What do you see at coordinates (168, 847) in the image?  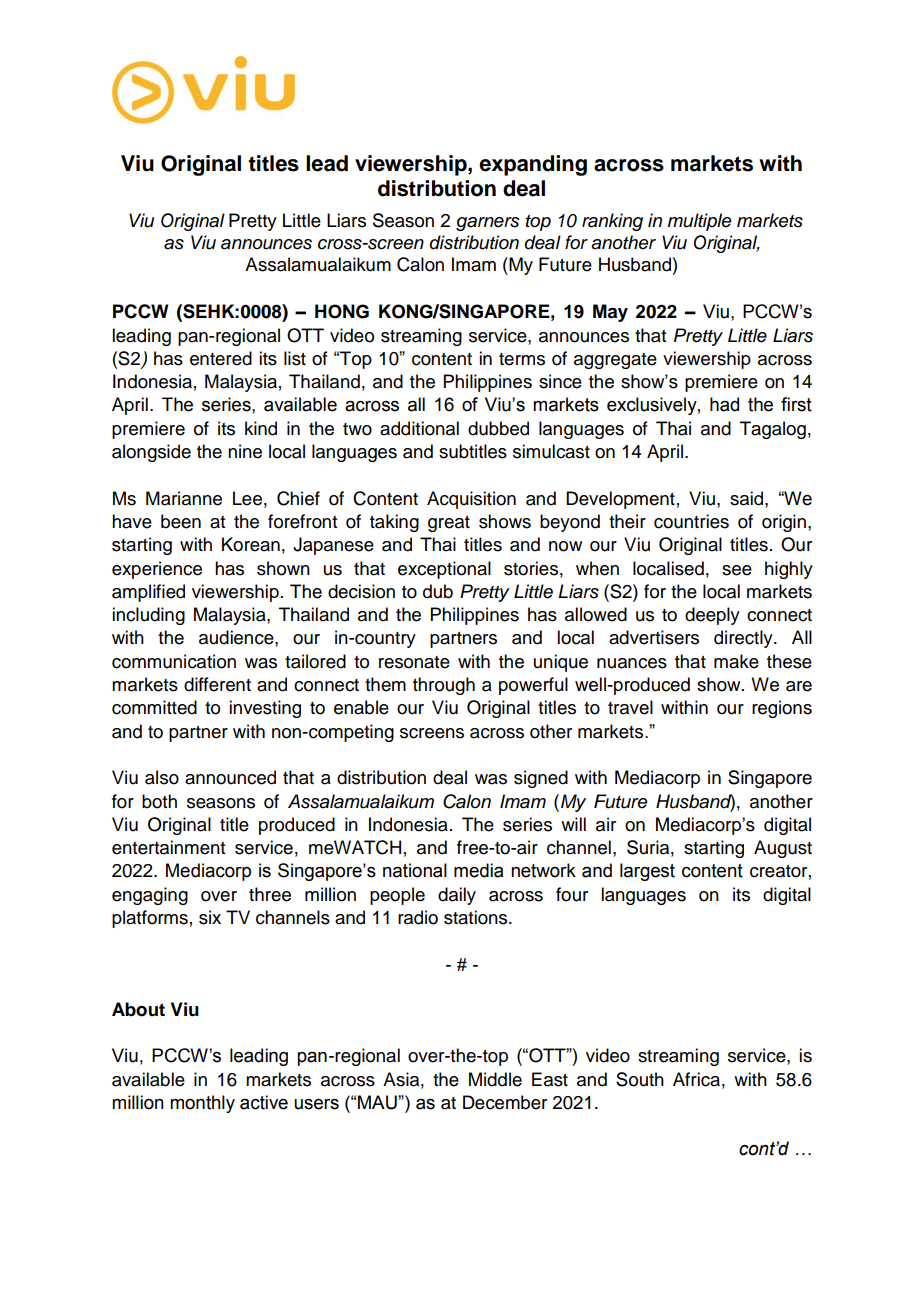 I see `entertainment` at bounding box center [168, 847].
